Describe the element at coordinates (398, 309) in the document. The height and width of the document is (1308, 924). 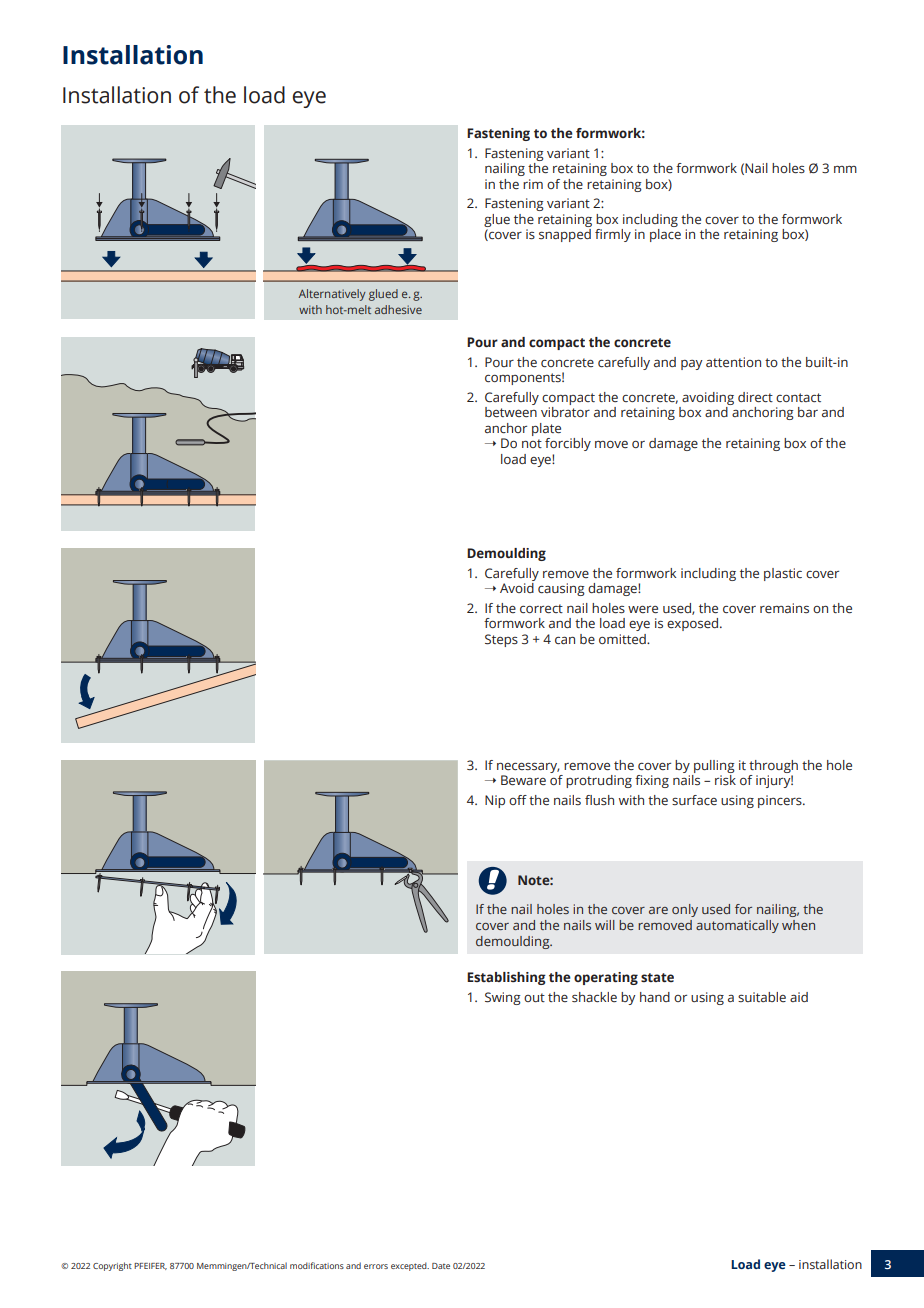
I see `adhesive` at that location.
